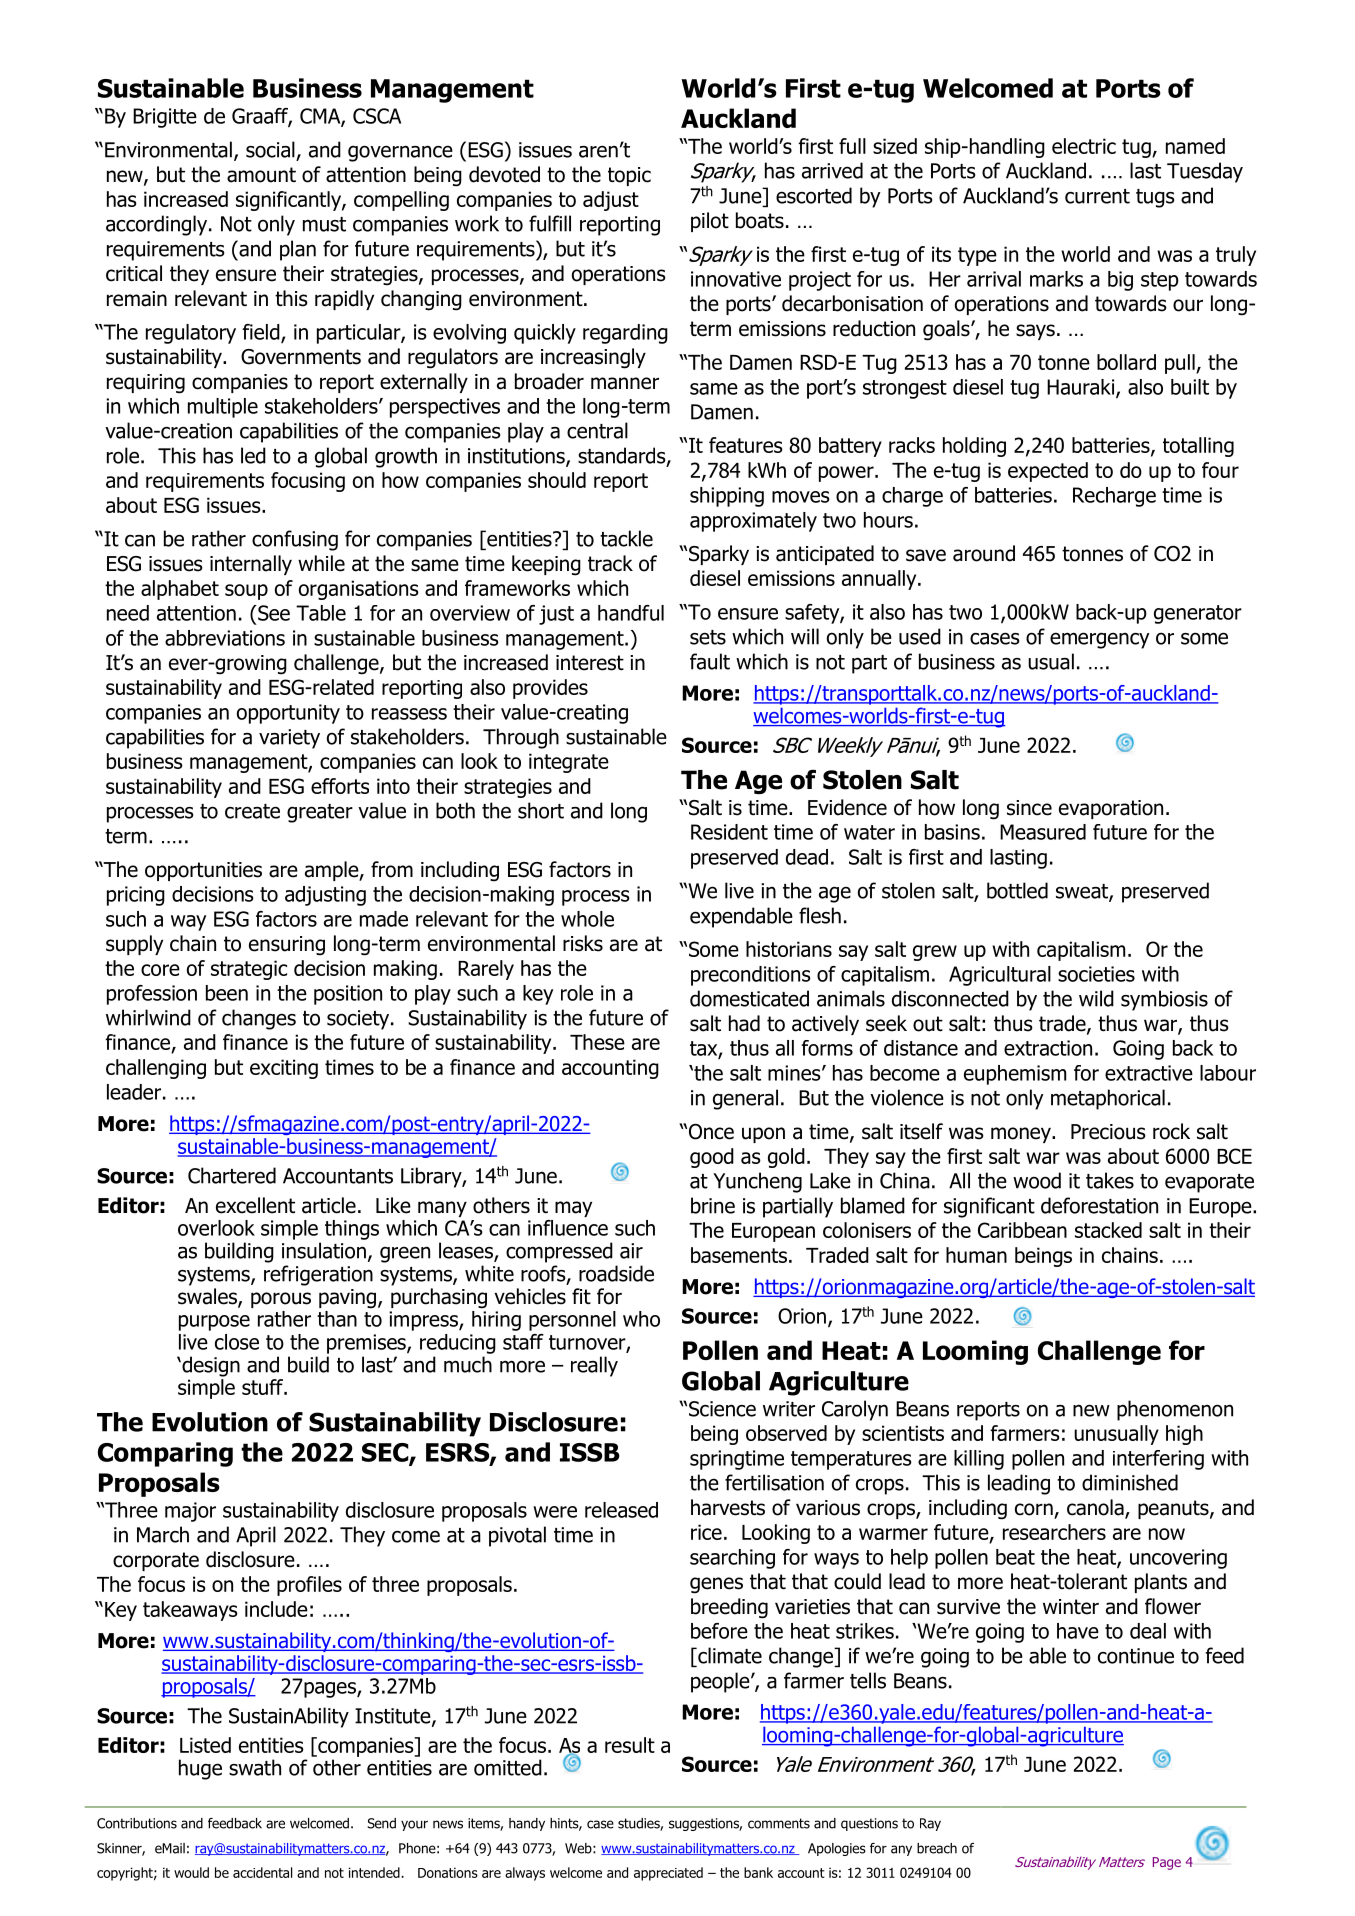  What do you see at coordinates (1097, 196) in the screenshot?
I see `current` at bounding box center [1097, 196].
